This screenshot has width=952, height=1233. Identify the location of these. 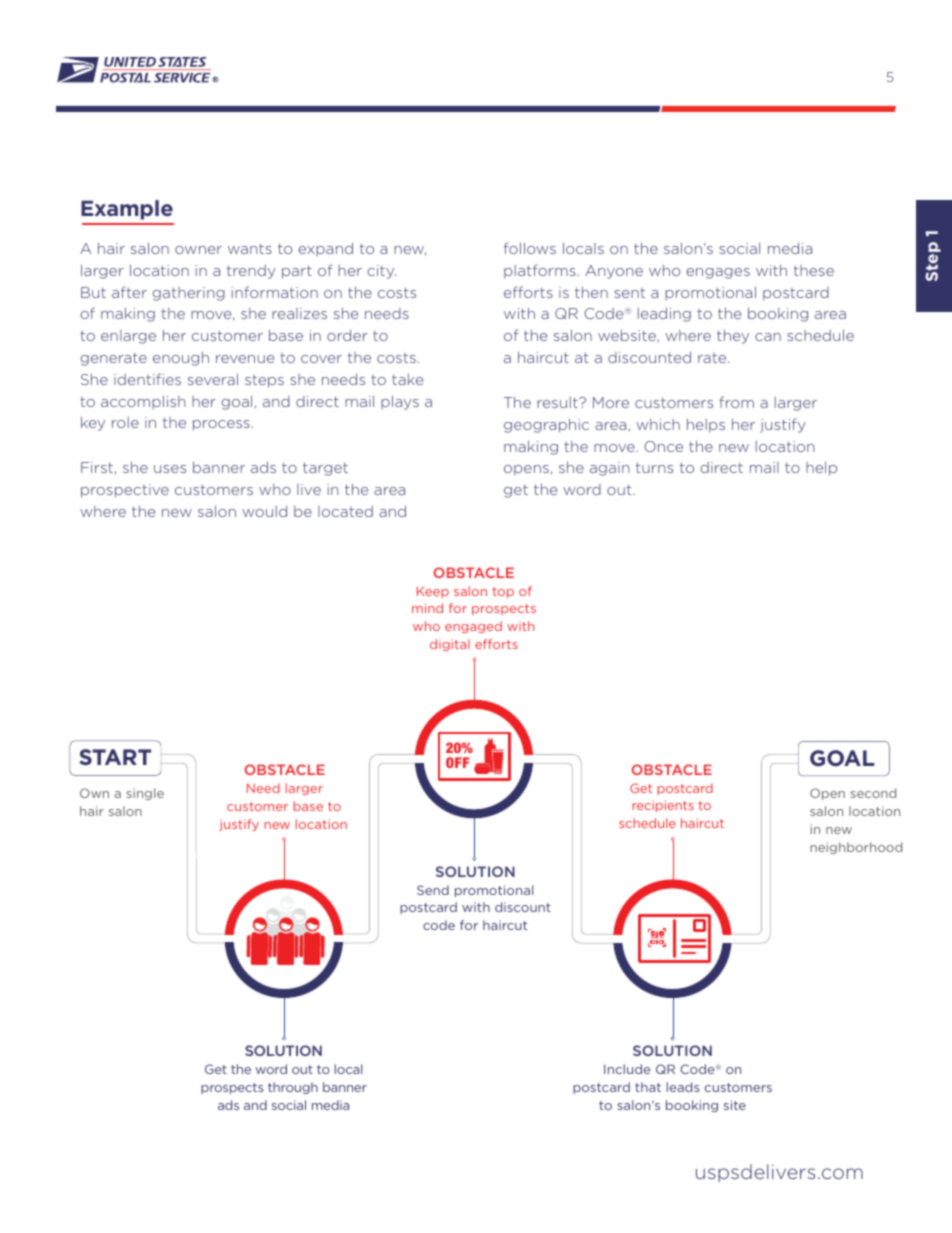
(814, 270).
